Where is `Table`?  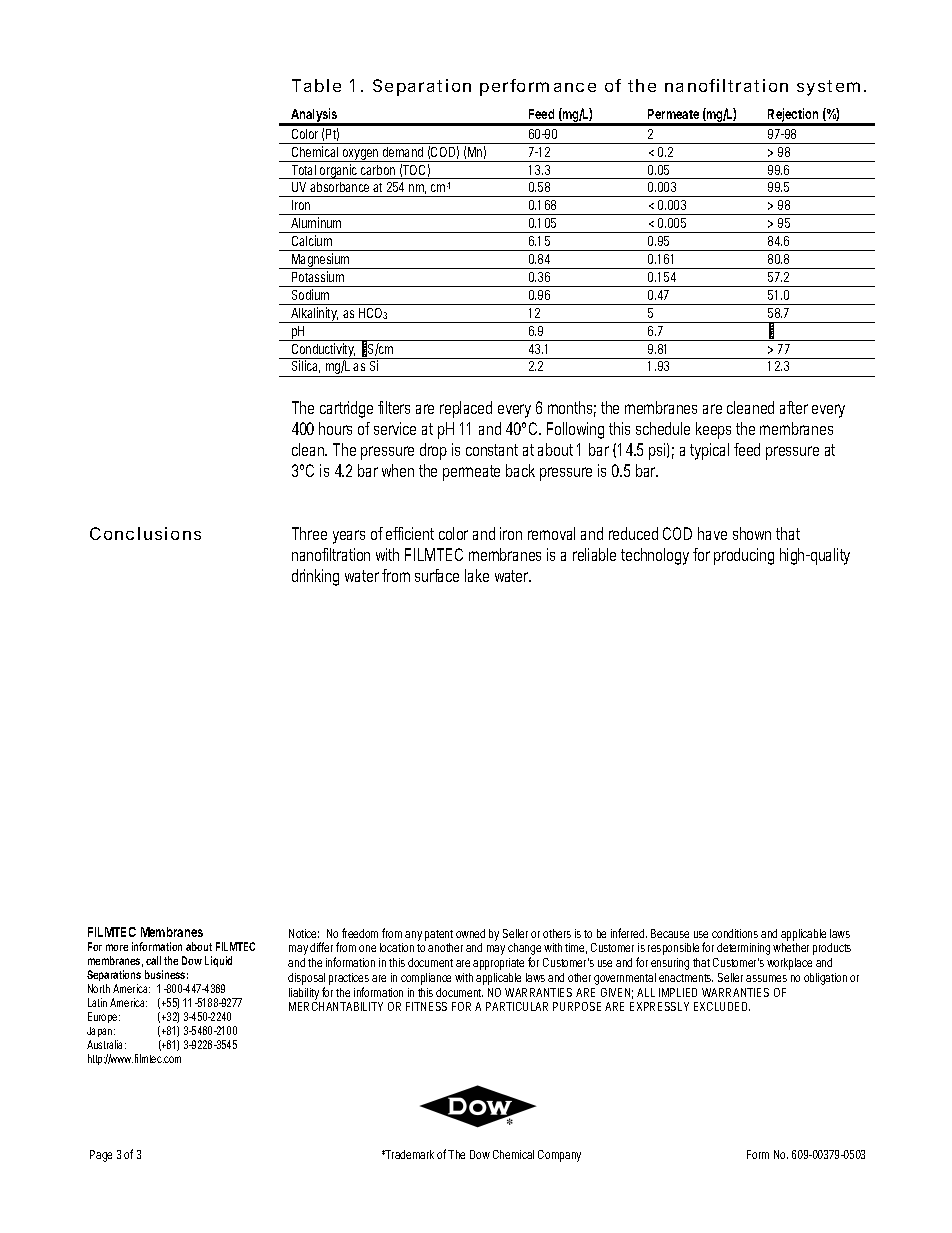
Table is located at coordinates (316, 85).
